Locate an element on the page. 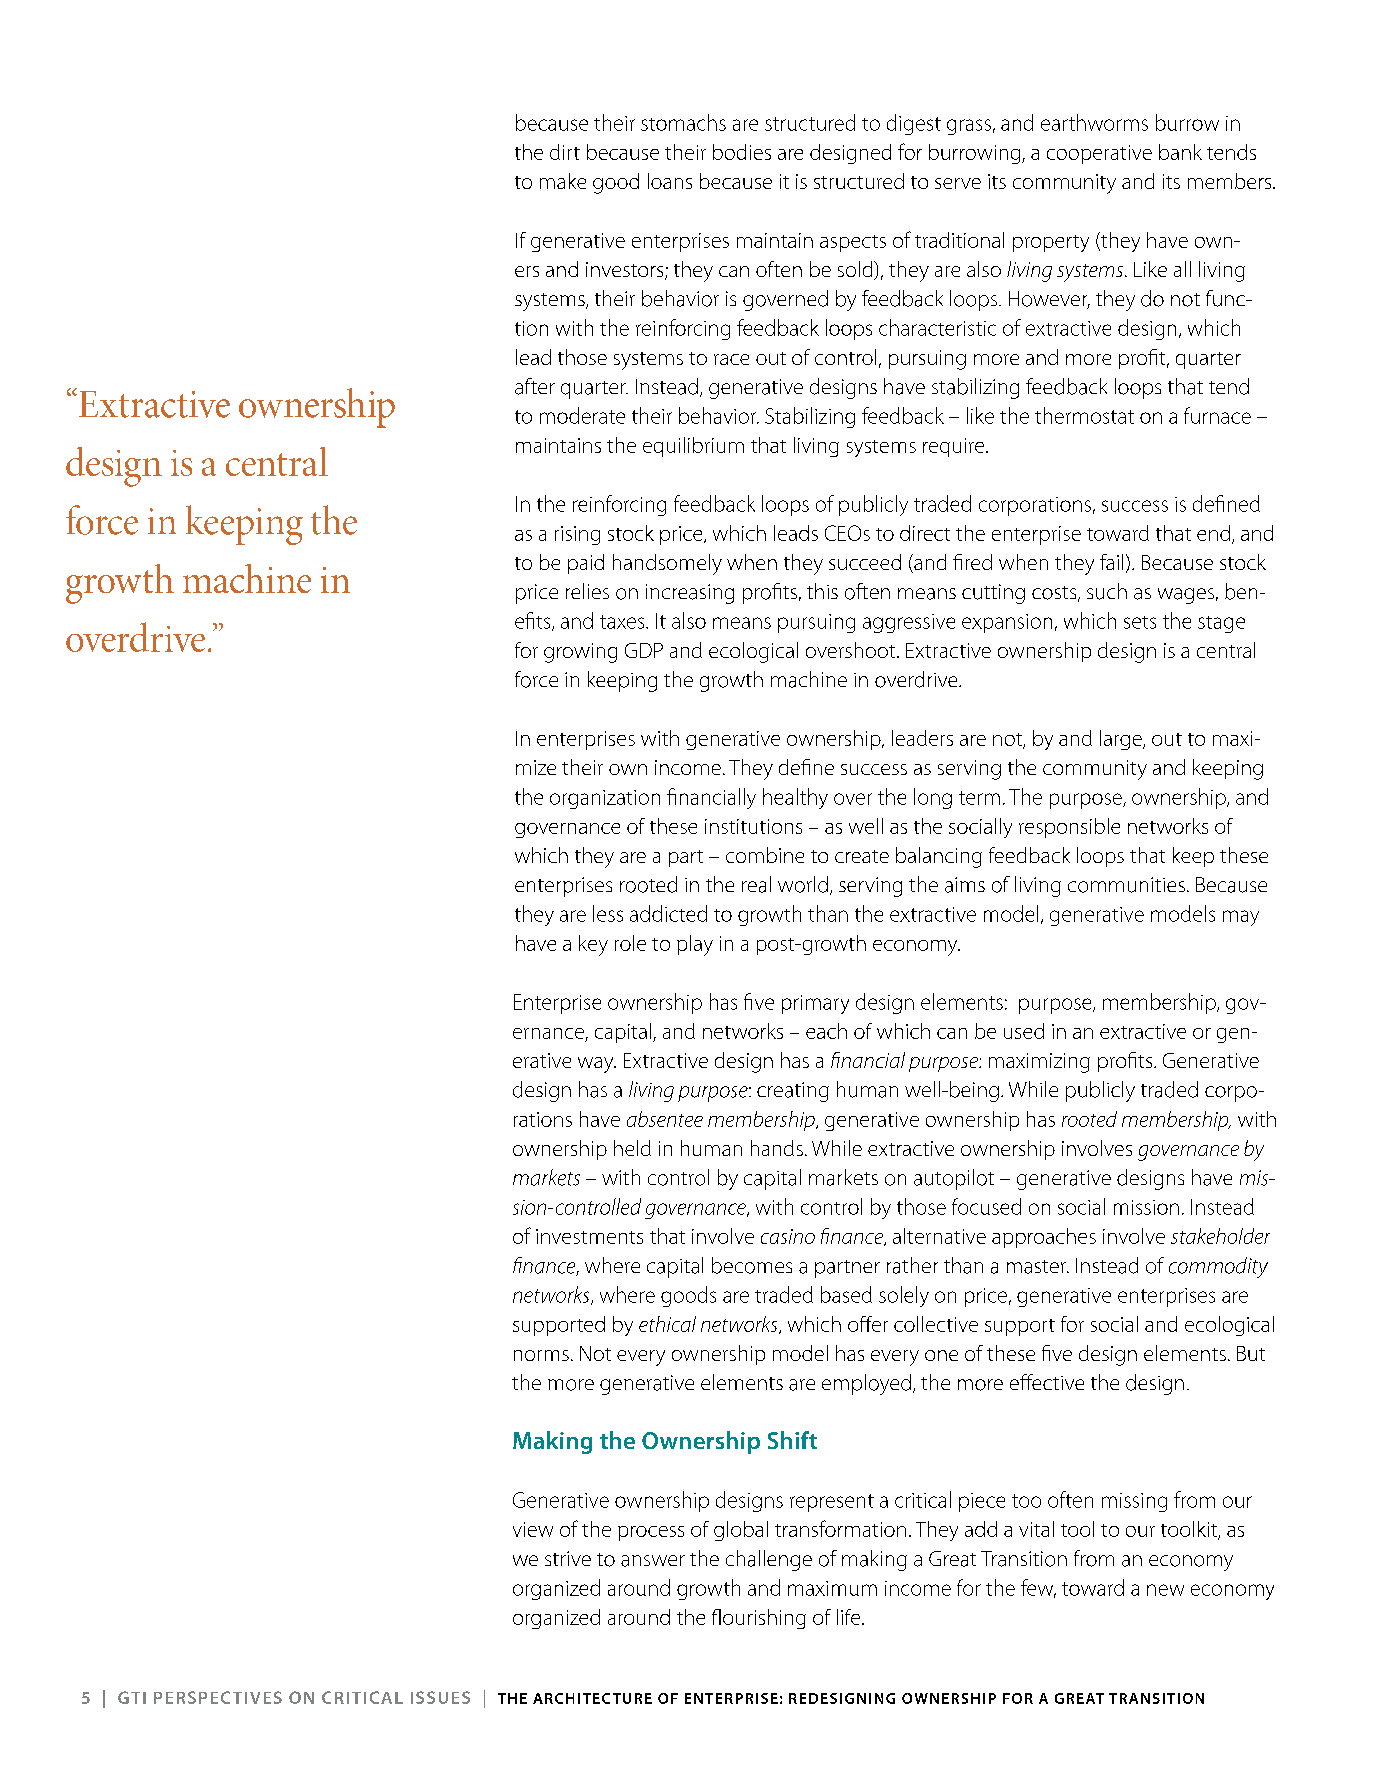  key is located at coordinates (593, 945).
